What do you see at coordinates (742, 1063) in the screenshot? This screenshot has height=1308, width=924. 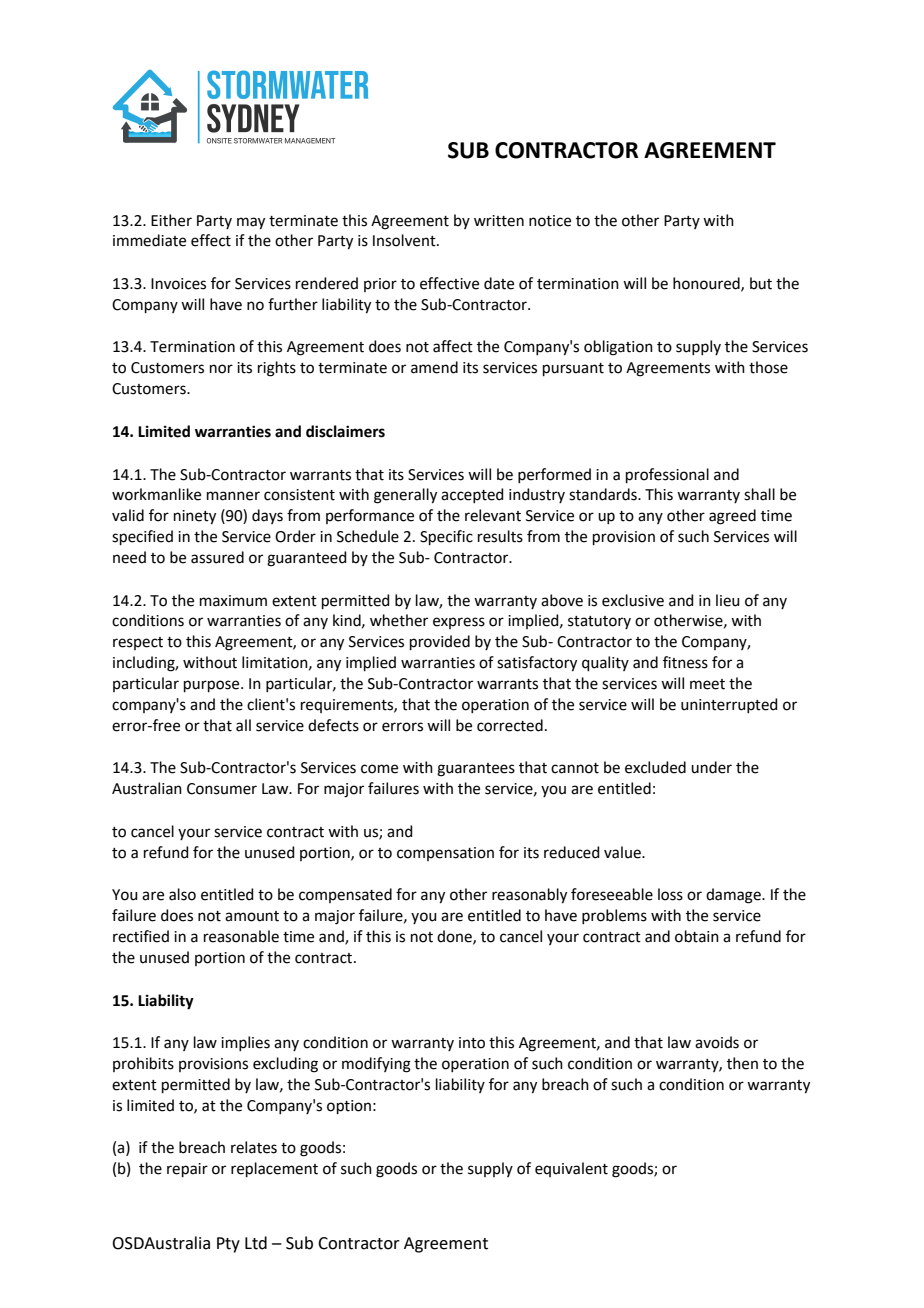 I see `then` at bounding box center [742, 1063].
